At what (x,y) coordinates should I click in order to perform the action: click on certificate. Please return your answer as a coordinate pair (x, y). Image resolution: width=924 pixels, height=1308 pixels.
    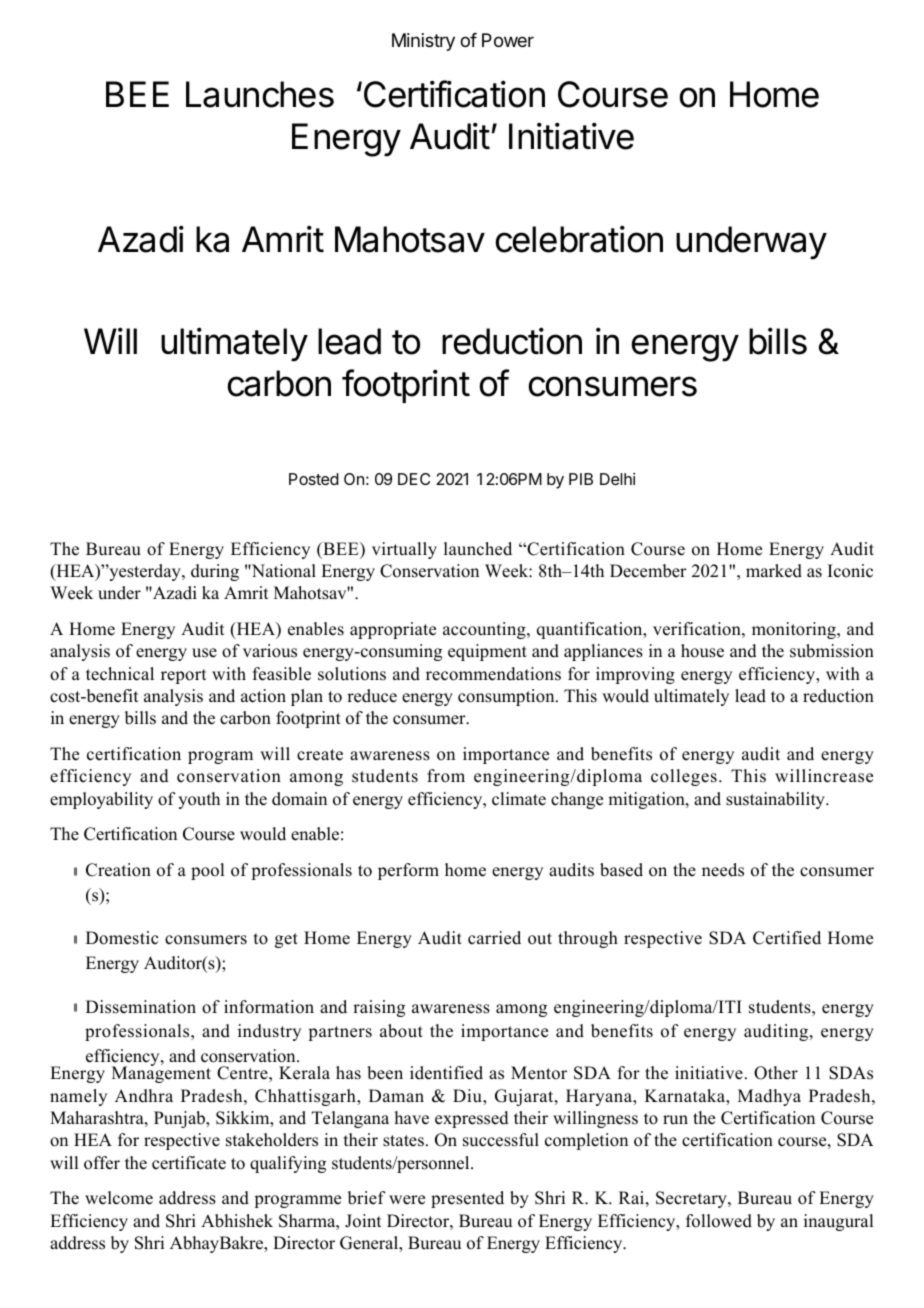
    Looking at the image, I should click on (189, 1163).
